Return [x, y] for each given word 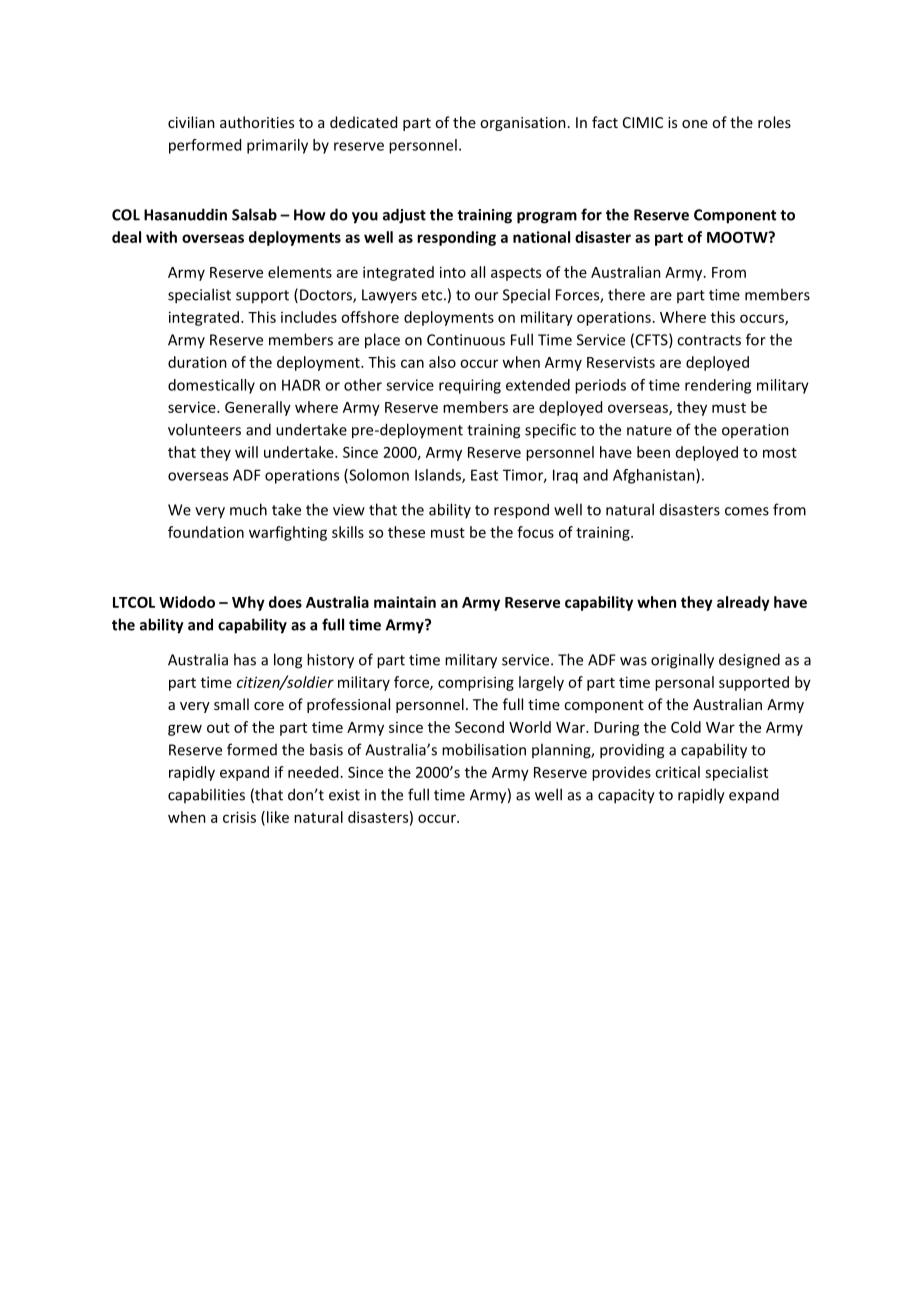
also [442, 362]
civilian [191, 122]
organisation [523, 124]
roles [774, 122]
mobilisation [484, 749]
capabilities [206, 795]
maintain [405, 602]
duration [197, 362]
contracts [709, 340]
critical [677, 772]
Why [248, 603]
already [743, 603]
